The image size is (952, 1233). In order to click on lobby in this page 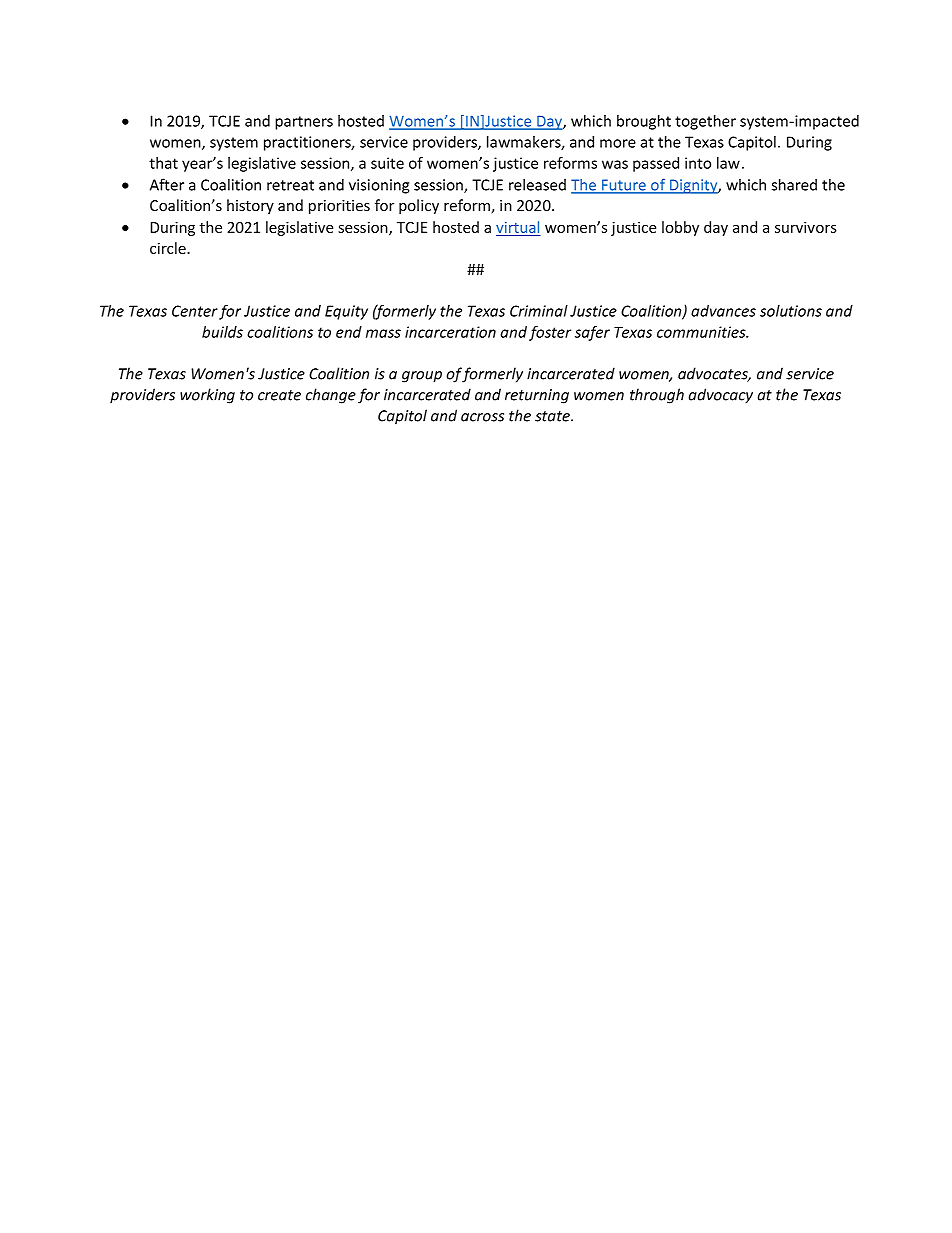, I will do `click(680, 228)`.
